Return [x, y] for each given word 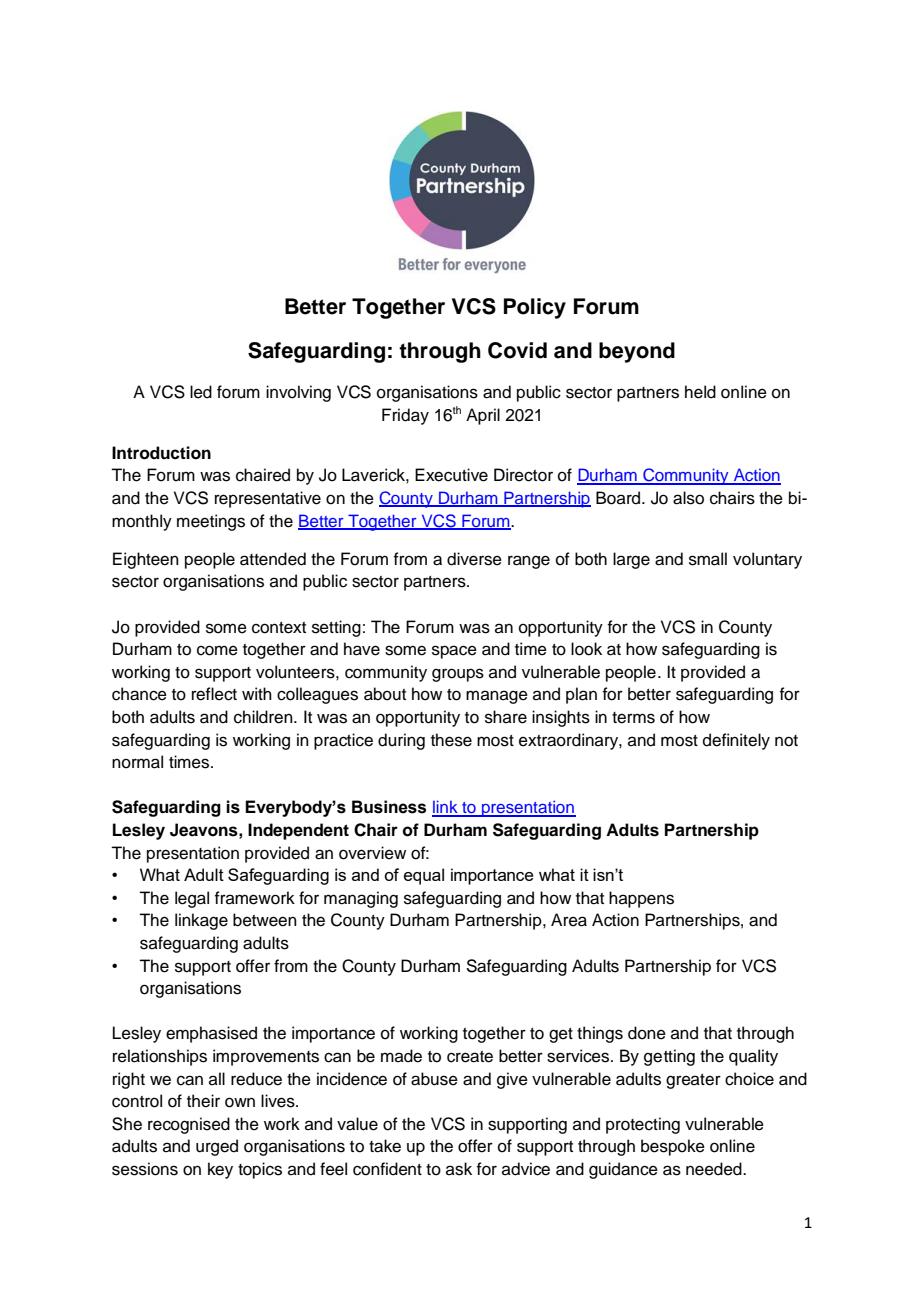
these [451, 740]
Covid [517, 350]
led [201, 392]
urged [217, 1147]
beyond [637, 352]
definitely [736, 741]
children [264, 717]
